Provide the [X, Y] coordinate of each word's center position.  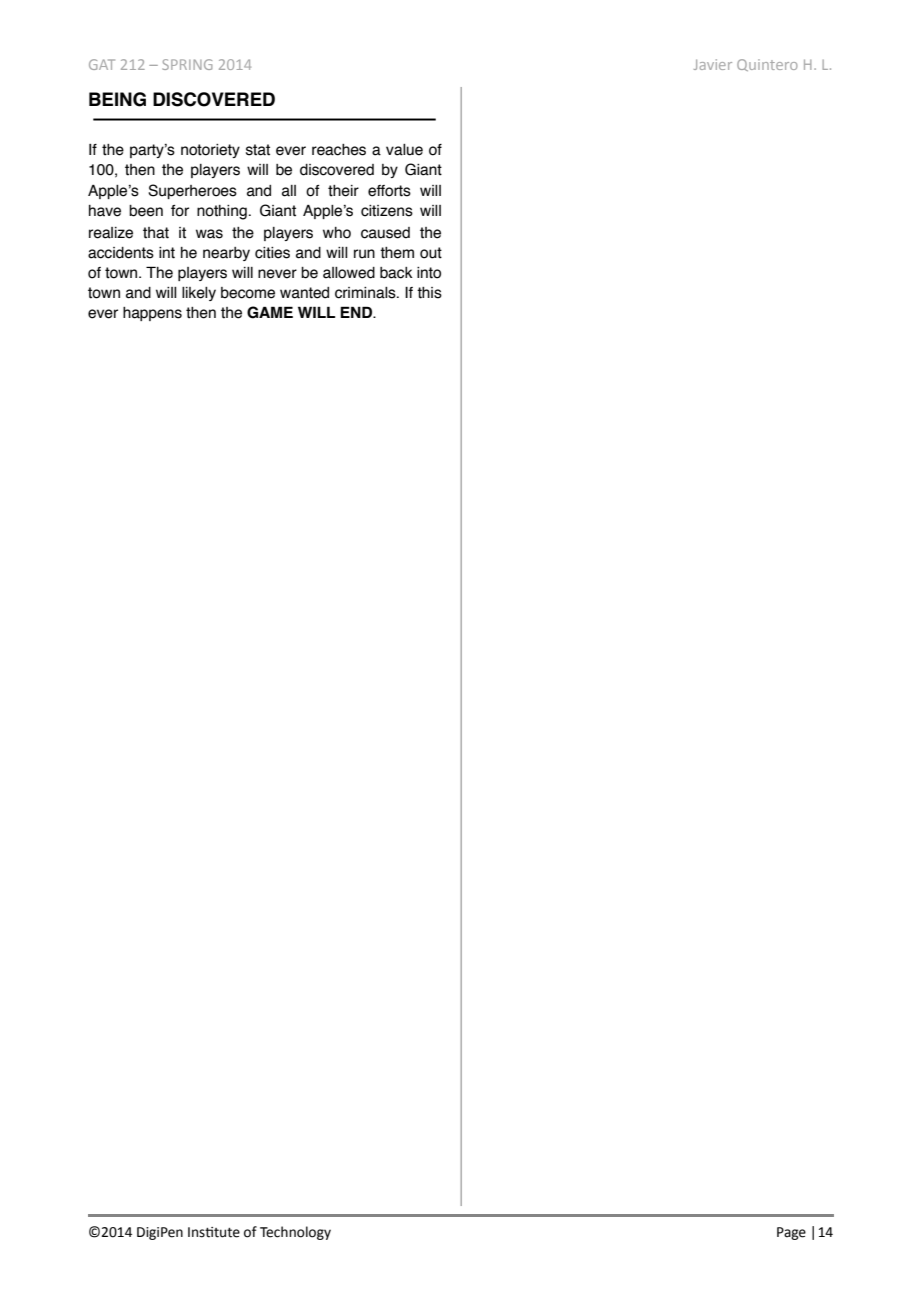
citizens [387, 211]
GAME [270, 312]
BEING [117, 99]
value [404, 150]
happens [152, 314]
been [146, 211]
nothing [222, 212]
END [357, 312]
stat [258, 150]
